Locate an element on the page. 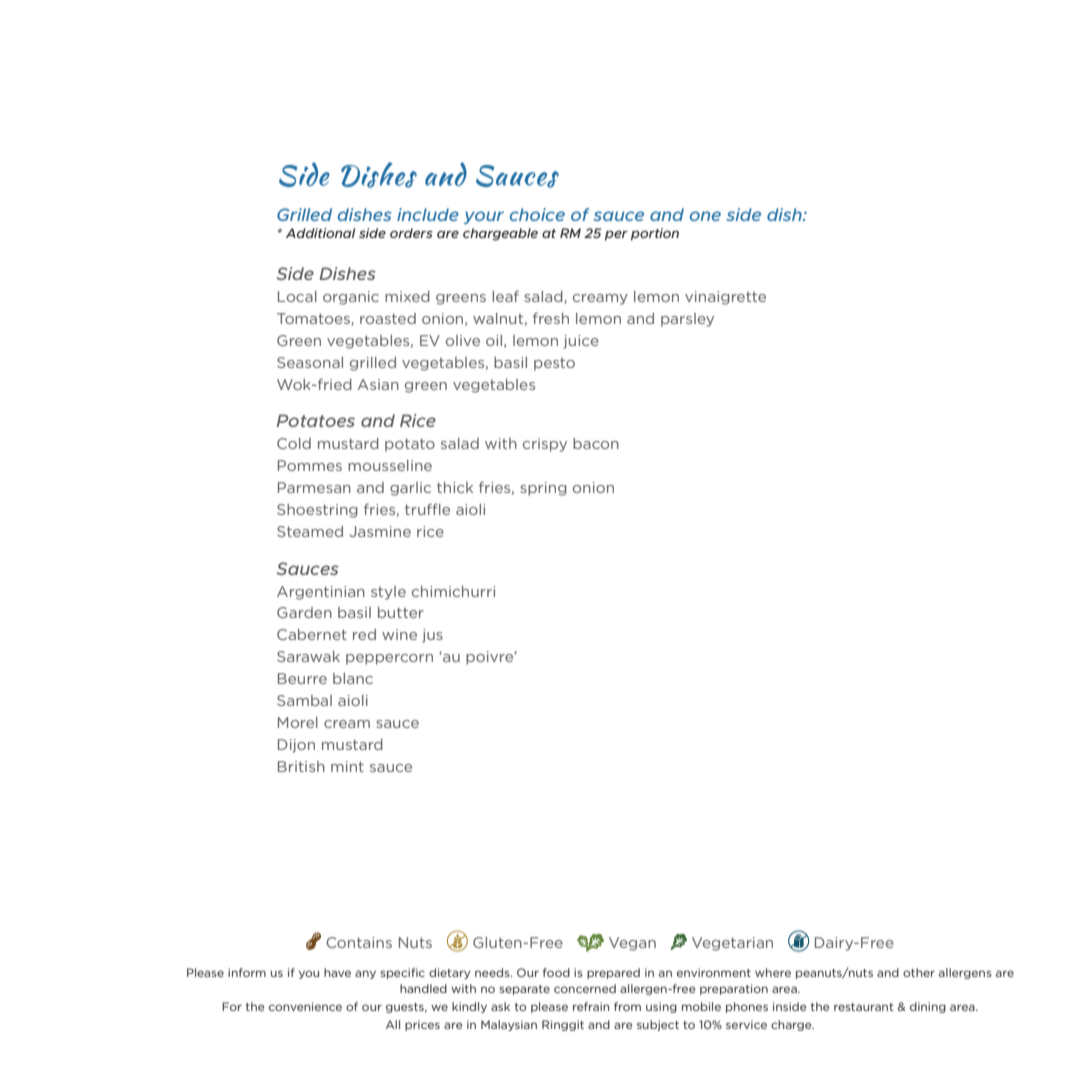  convenience is located at coordinates (305, 1006).
